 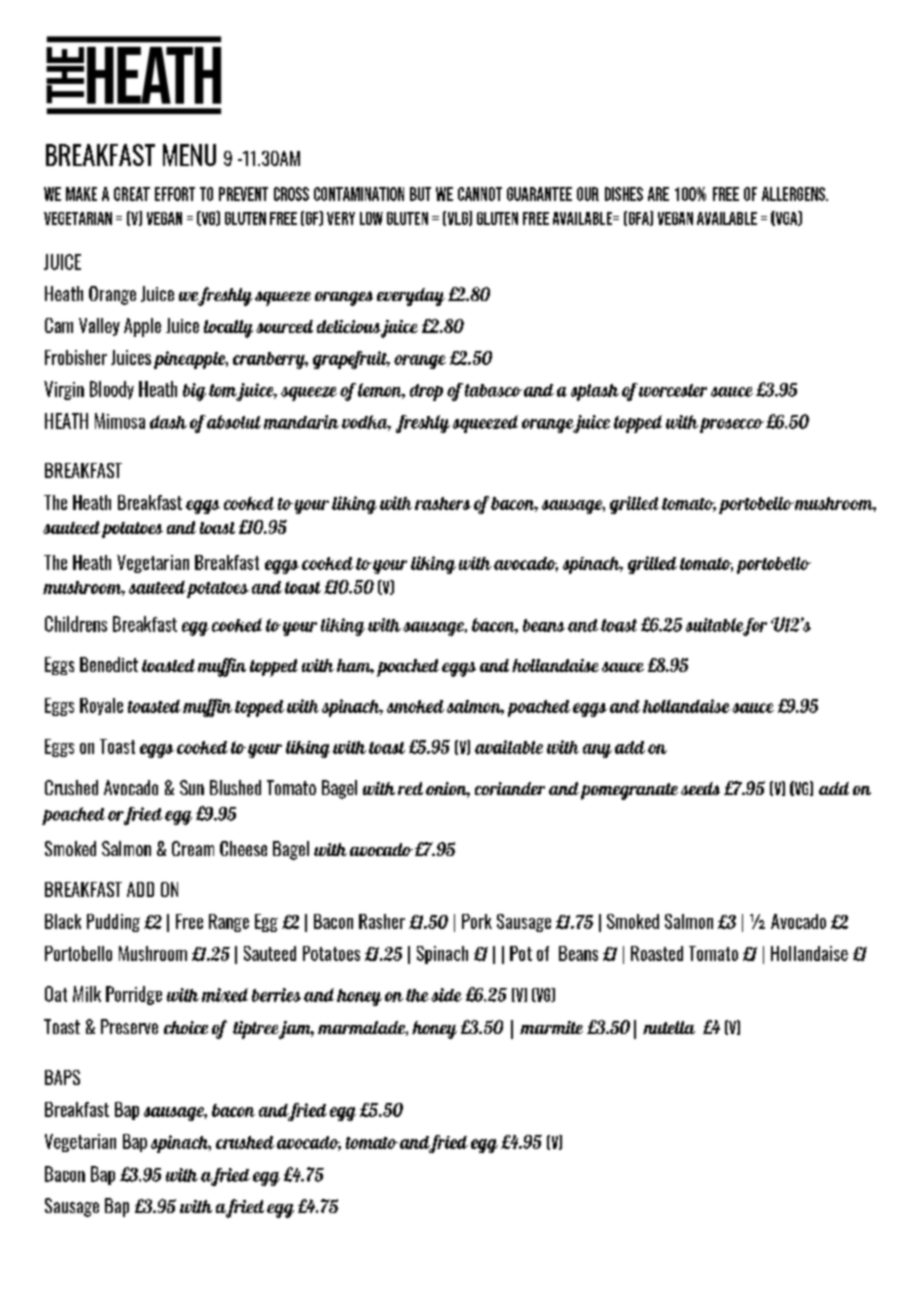 What do you see at coordinates (132, 194) in the image?
I see `GREAT` at bounding box center [132, 194].
